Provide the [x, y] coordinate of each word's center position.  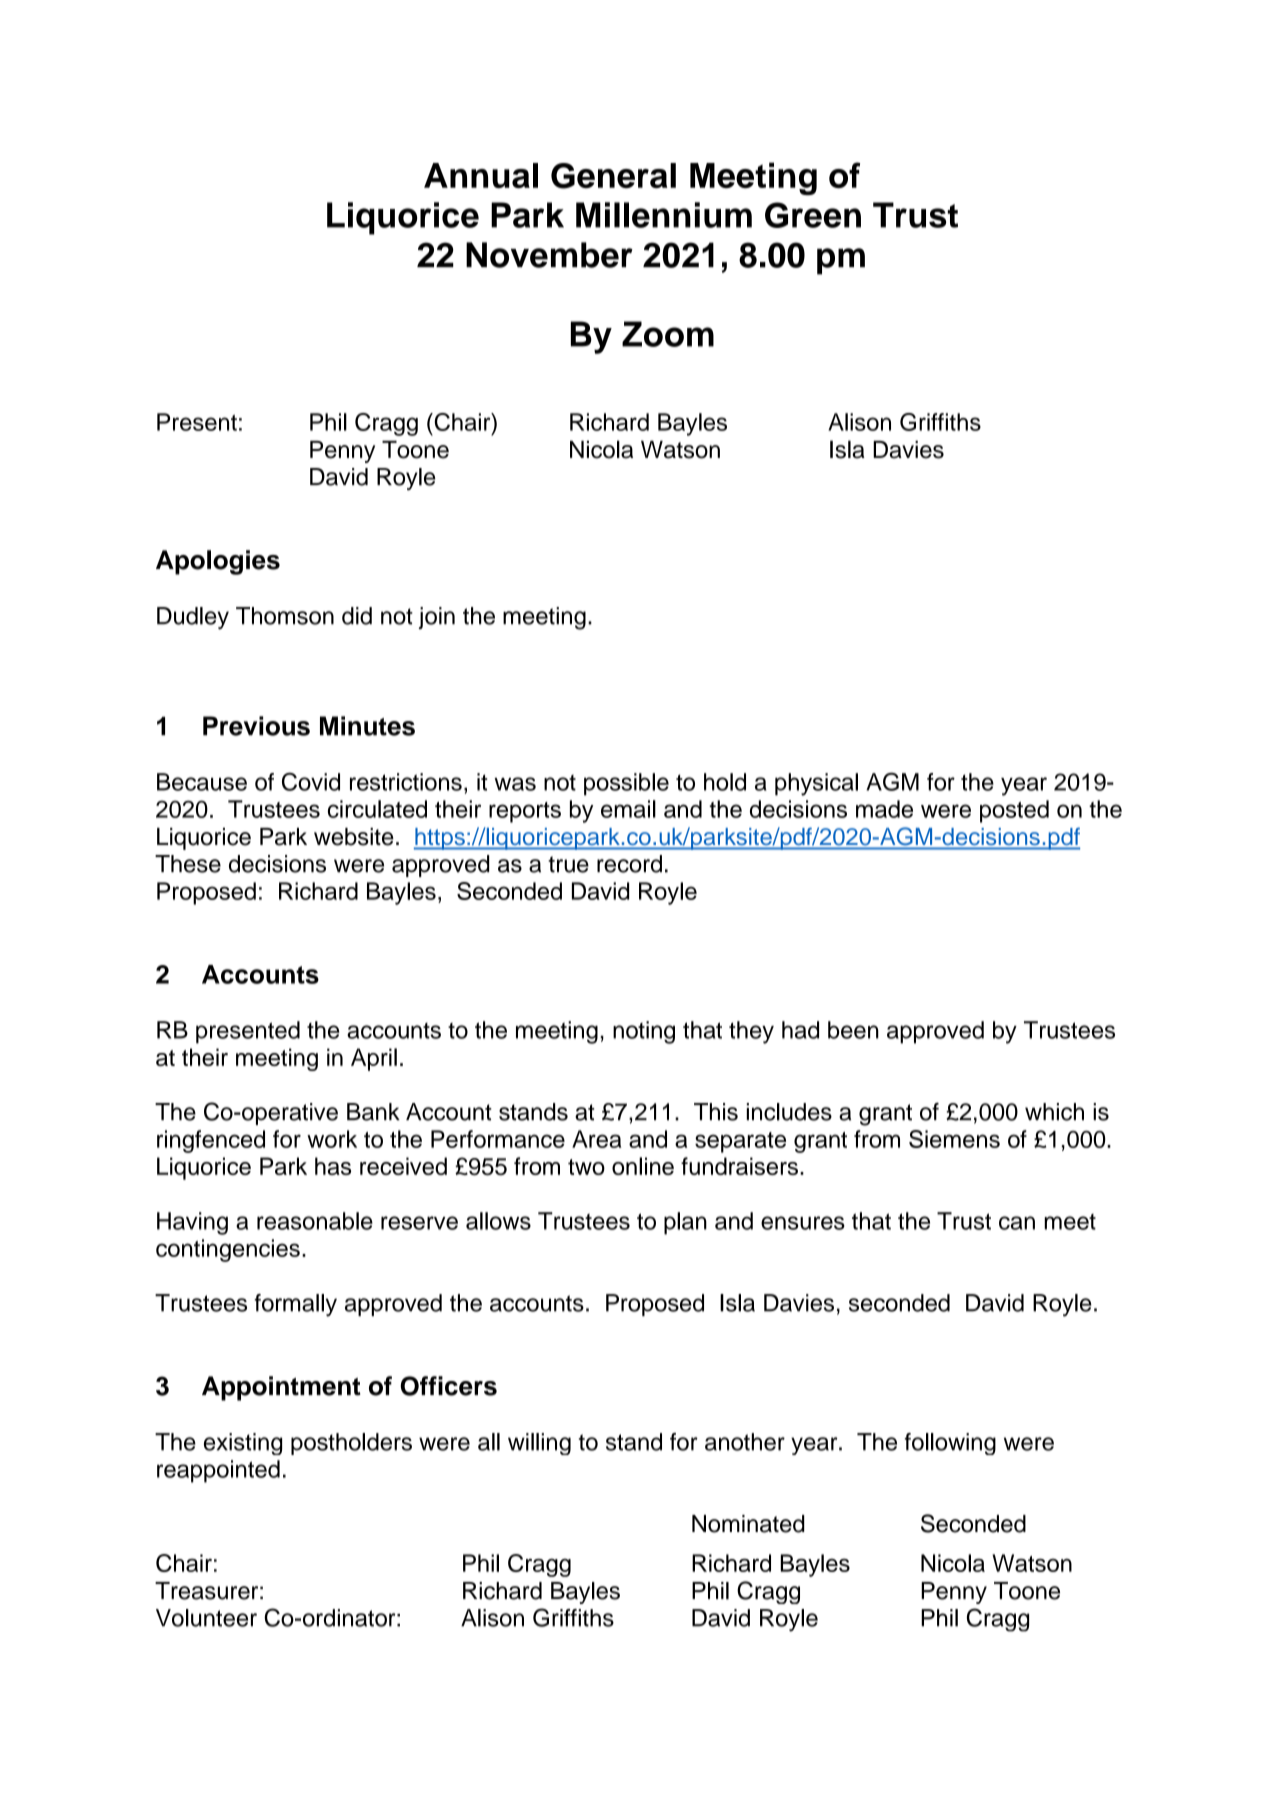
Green [813, 215]
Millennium [664, 215]
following [950, 1444]
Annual [481, 175]
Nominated [748, 1524]
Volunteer [206, 1618]
